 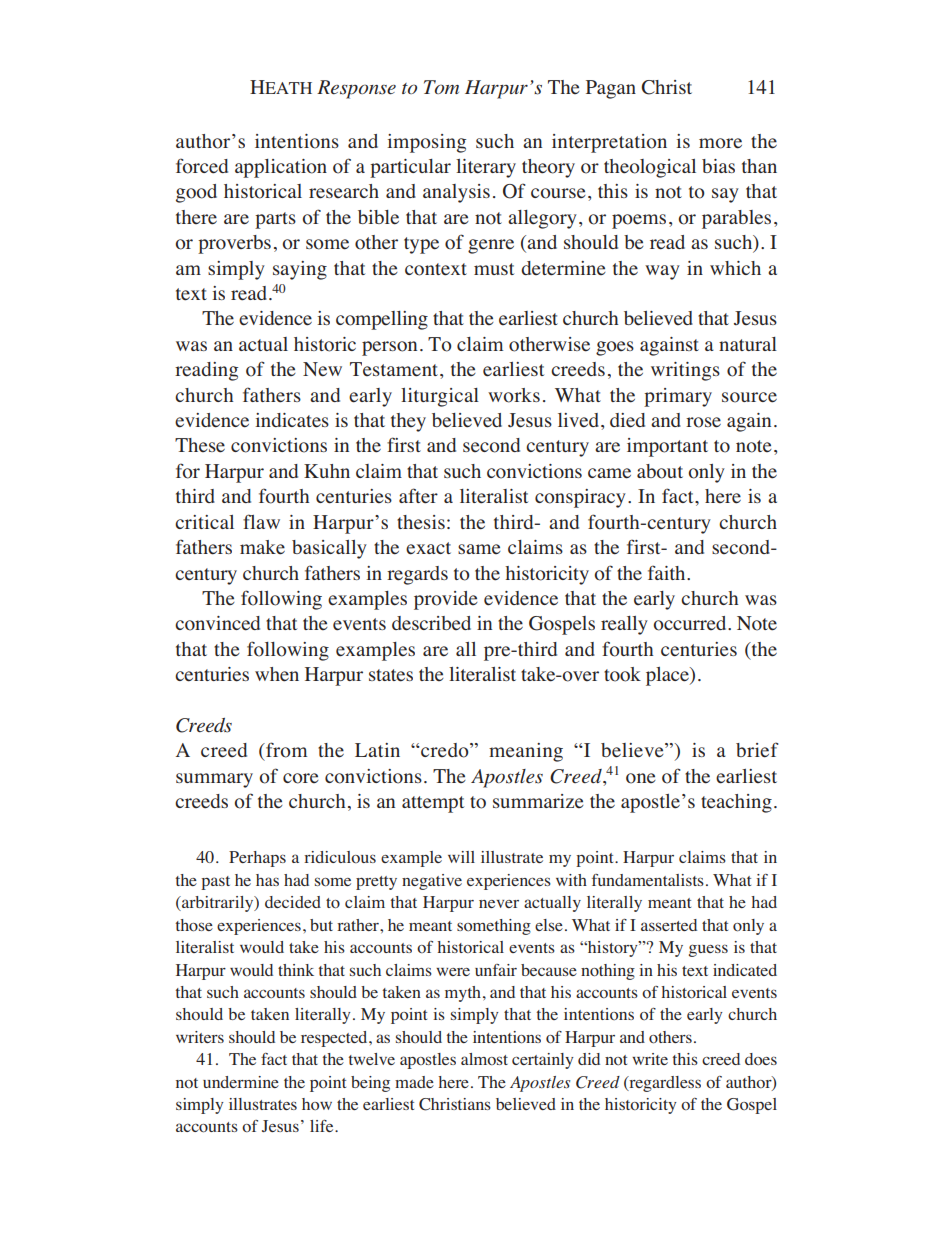 What do you see at coordinates (322, 369) in the screenshot?
I see `New` at bounding box center [322, 369].
